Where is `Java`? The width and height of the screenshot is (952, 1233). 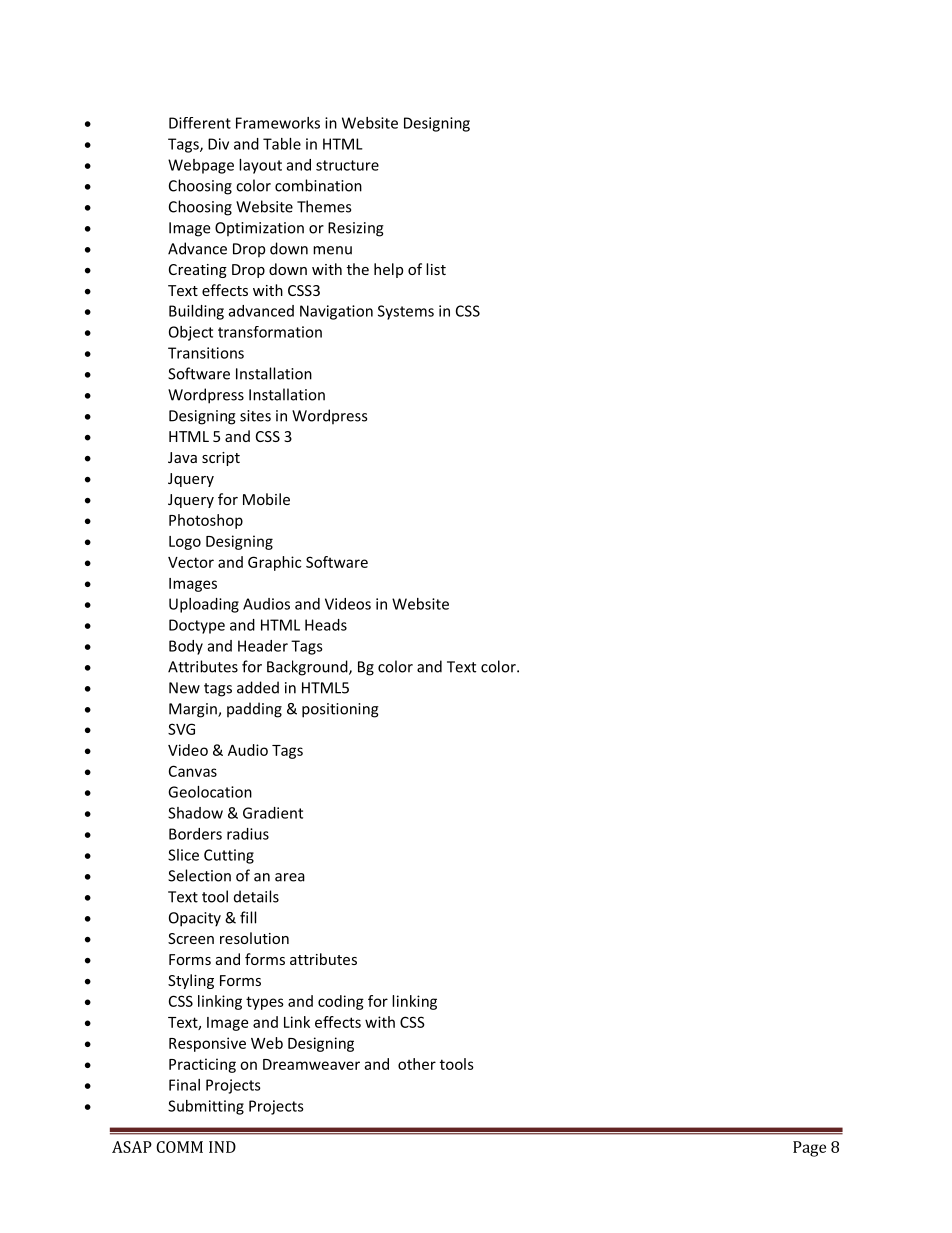 Java is located at coordinates (182, 457).
